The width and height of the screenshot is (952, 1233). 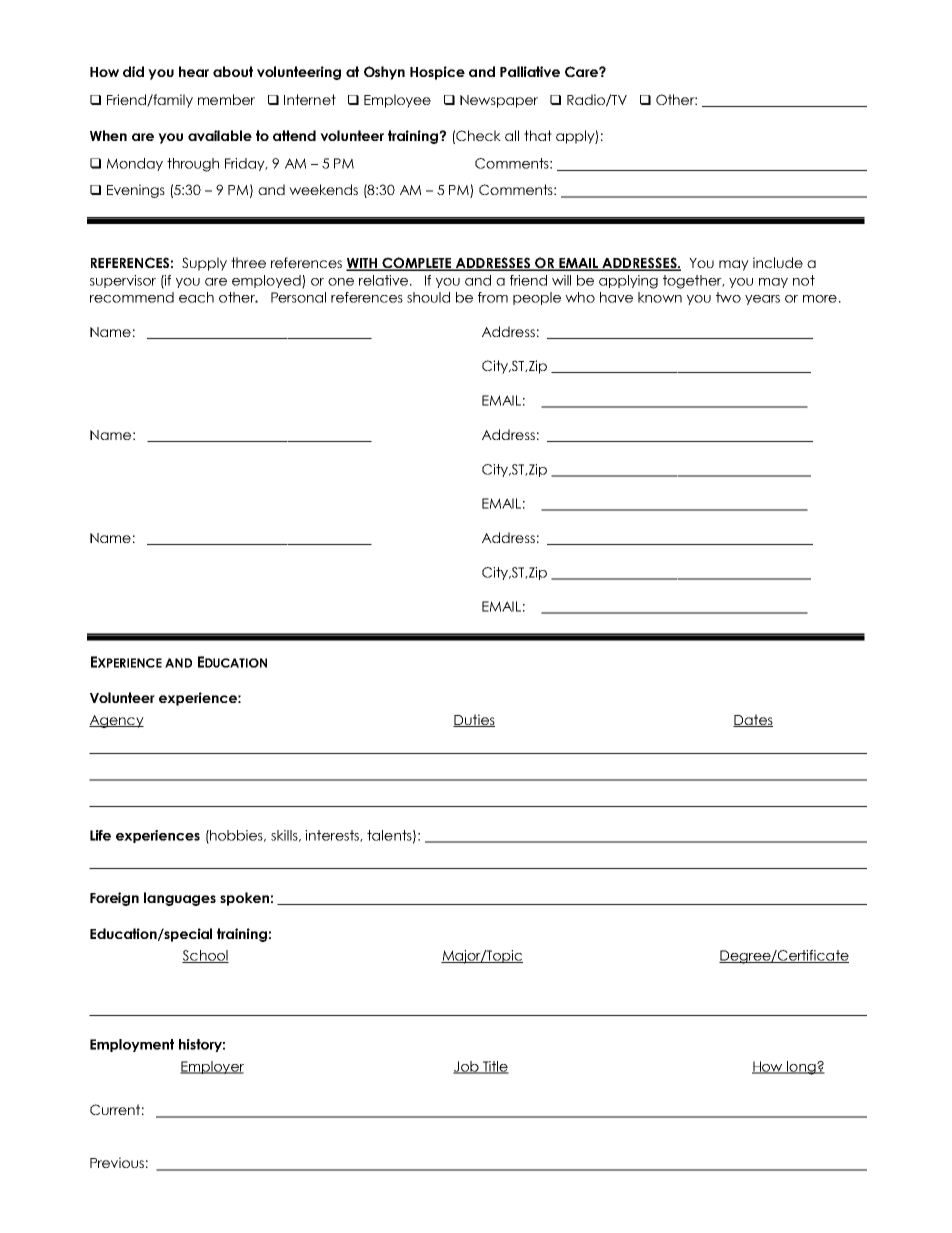 What do you see at coordinates (196, 297) in the screenshot?
I see `each` at bounding box center [196, 297].
